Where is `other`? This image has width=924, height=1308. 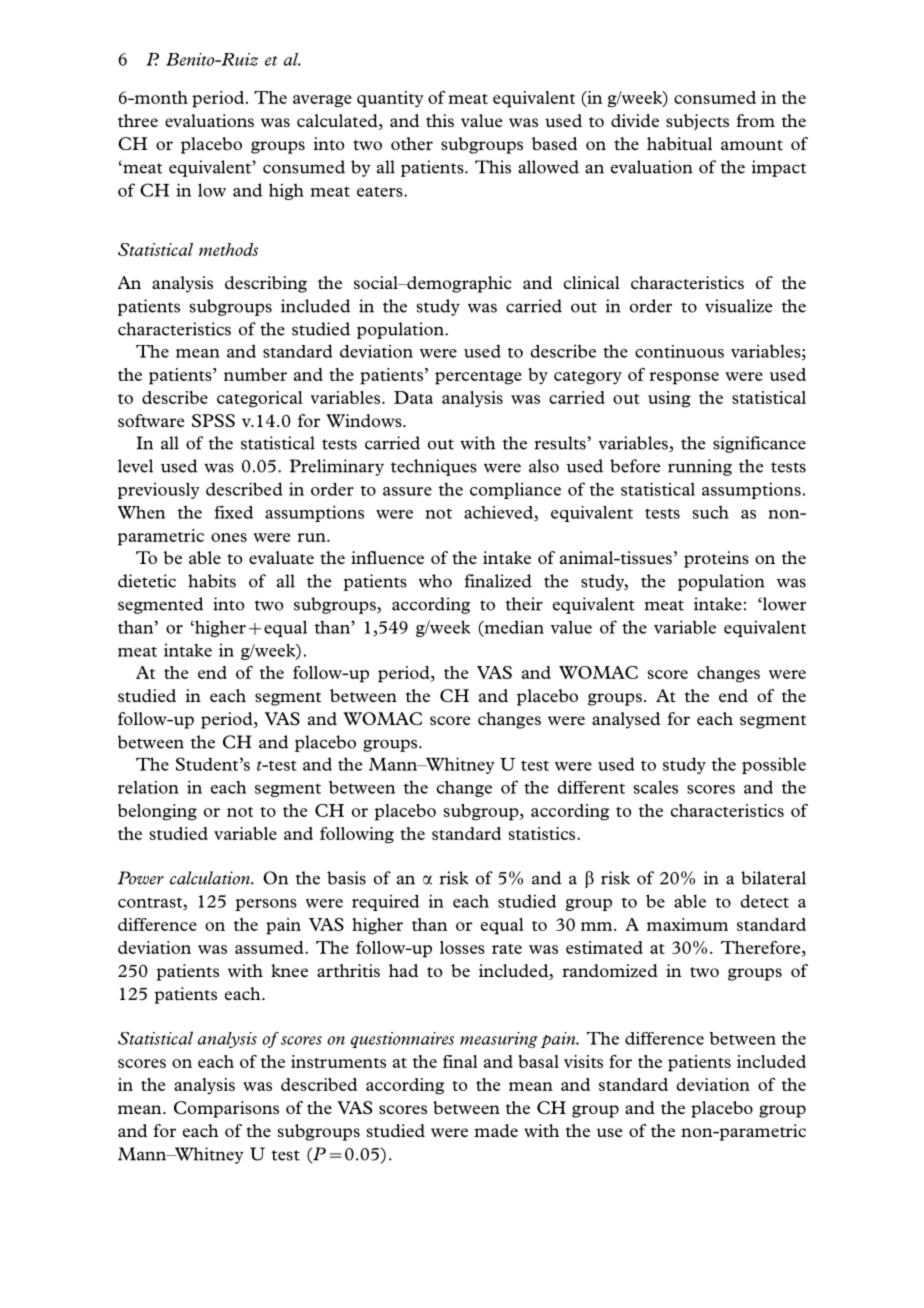 other is located at coordinates (412, 143).
